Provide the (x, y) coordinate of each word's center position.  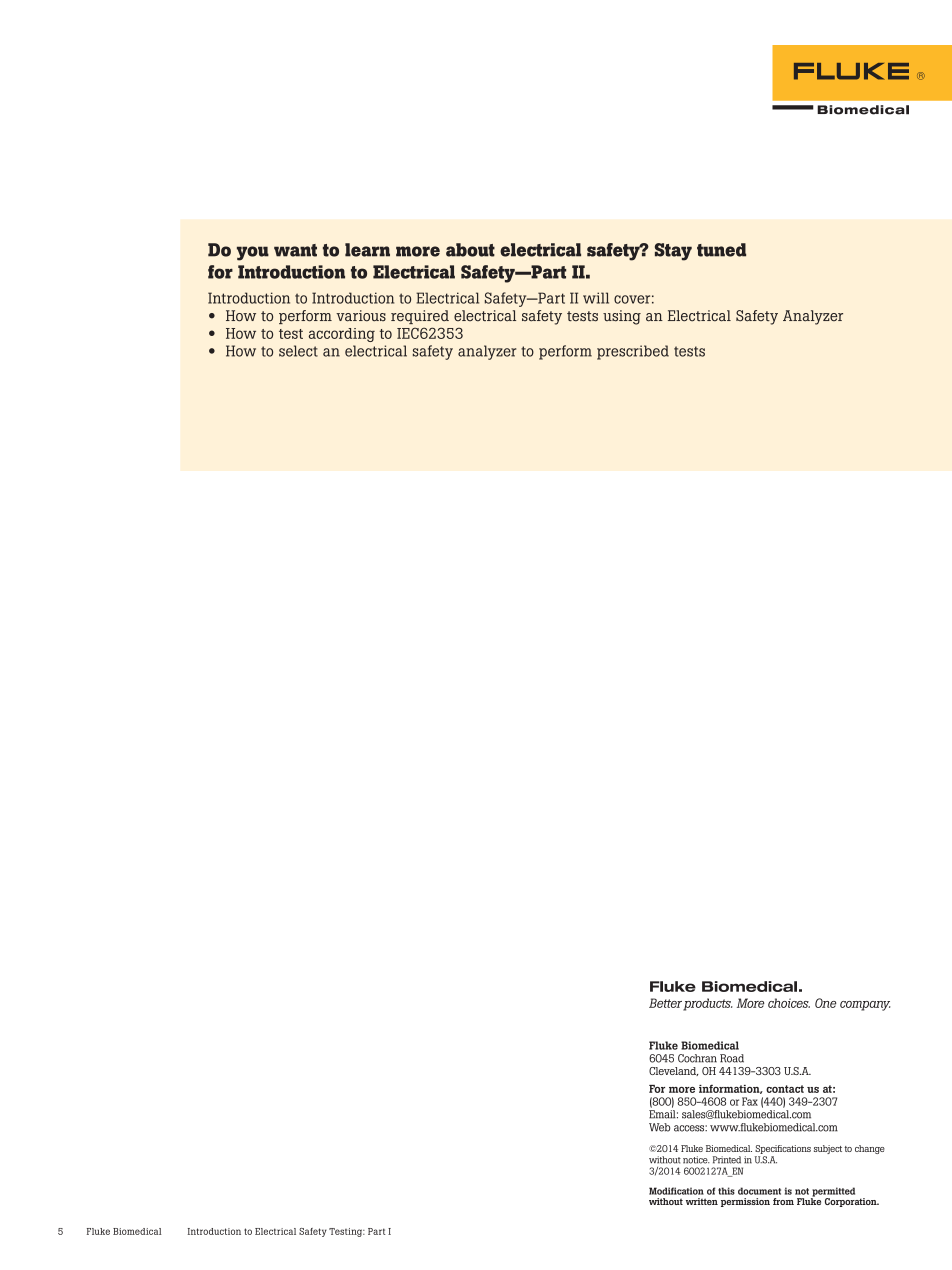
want (295, 250)
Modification (676, 1191)
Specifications (783, 1149)
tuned (721, 250)
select (298, 351)
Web (659, 1127)
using (622, 317)
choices (789, 1003)
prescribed (633, 352)
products (708, 1004)
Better (665, 1003)
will (596, 298)
